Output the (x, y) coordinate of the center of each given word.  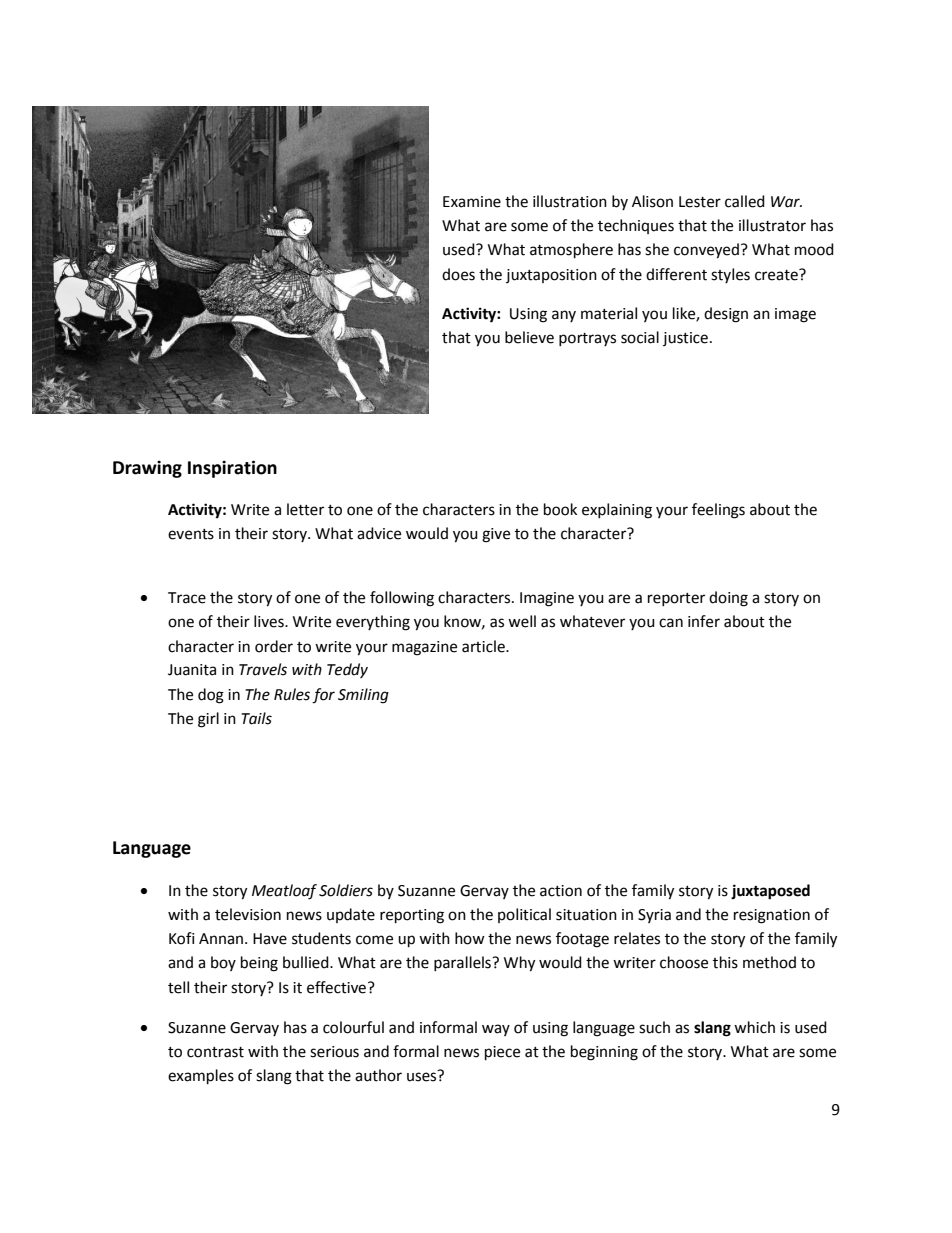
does (458, 274)
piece (502, 1053)
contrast (215, 1052)
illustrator (772, 225)
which (754, 1027)
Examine (472, 202)
